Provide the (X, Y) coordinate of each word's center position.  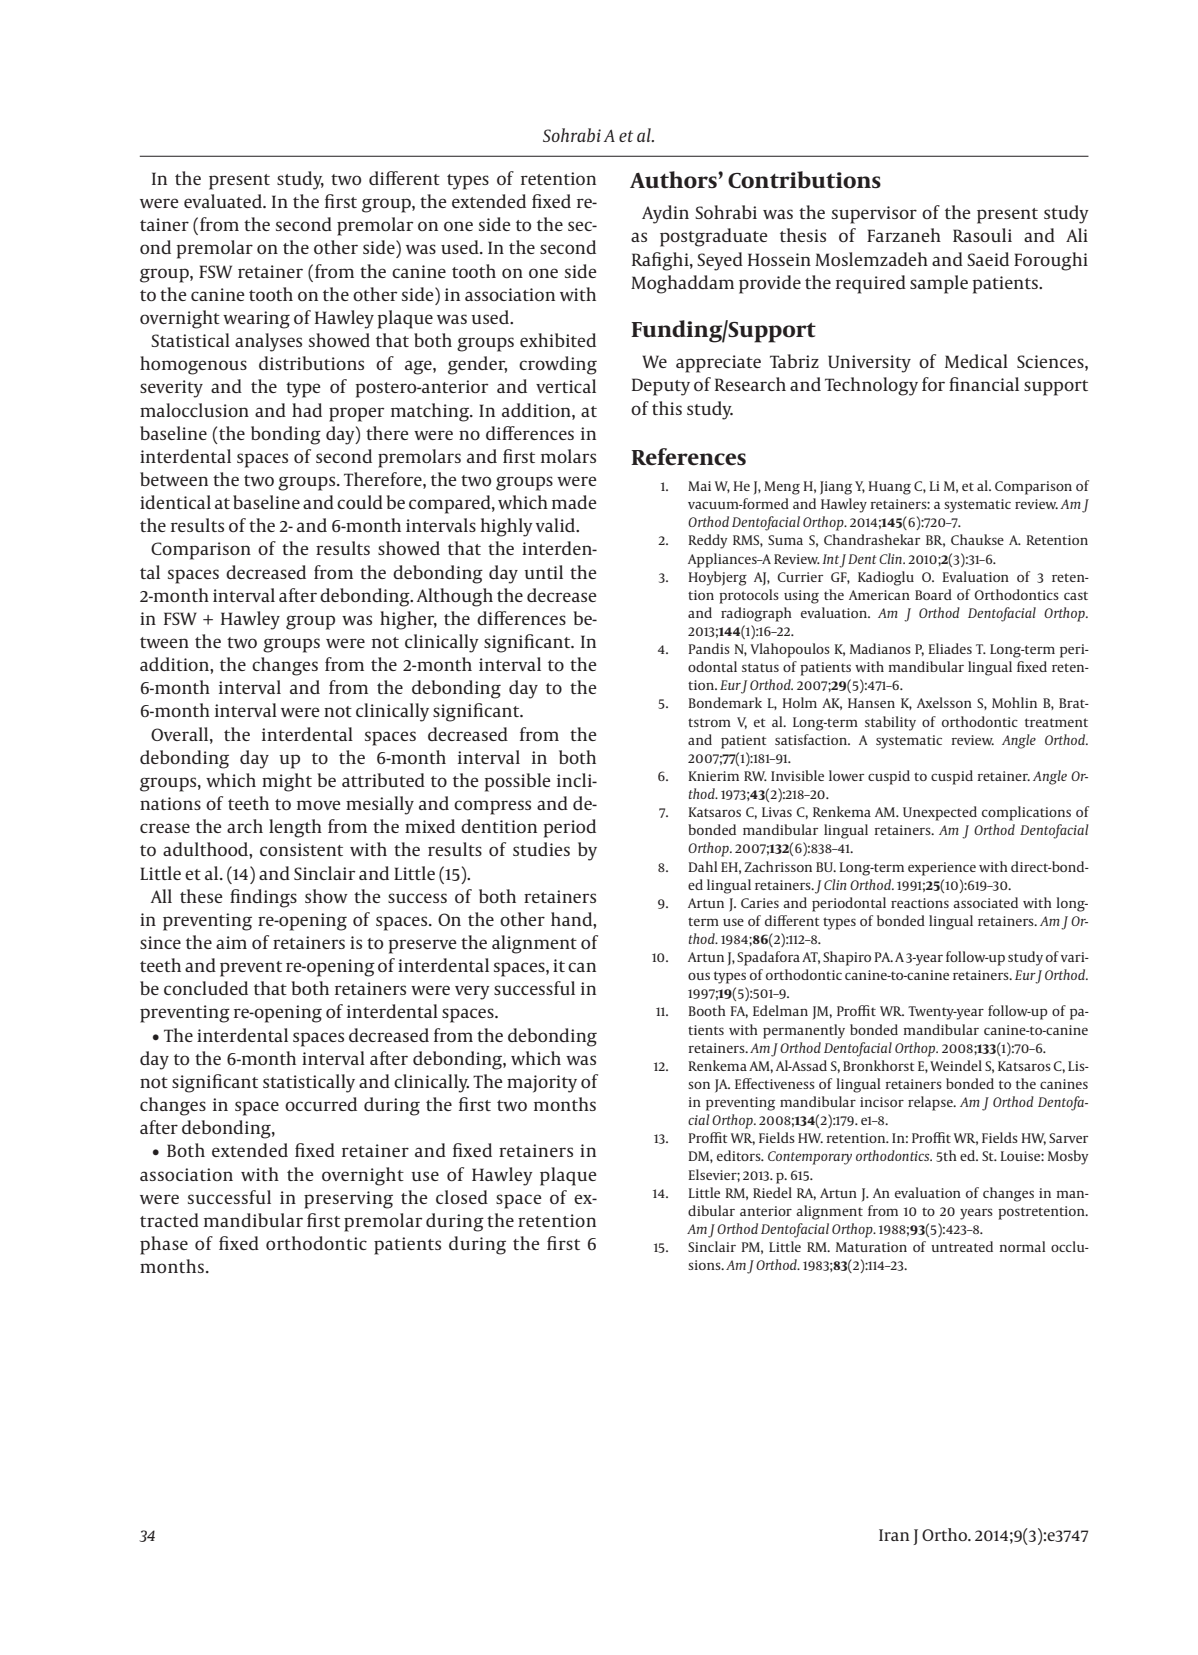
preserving (348, 1200)
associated (985, 902)
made (574, 502)
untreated (962, 1246)
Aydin (665, 214)
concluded (206, 988)
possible (517, 782)
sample (939, 284)
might (287, 782)
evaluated (224, 201)
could (360, 502)
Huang (889, 488)
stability (890, 723)
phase (164, 1245)
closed (462, 1197)
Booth (707, 1010)
